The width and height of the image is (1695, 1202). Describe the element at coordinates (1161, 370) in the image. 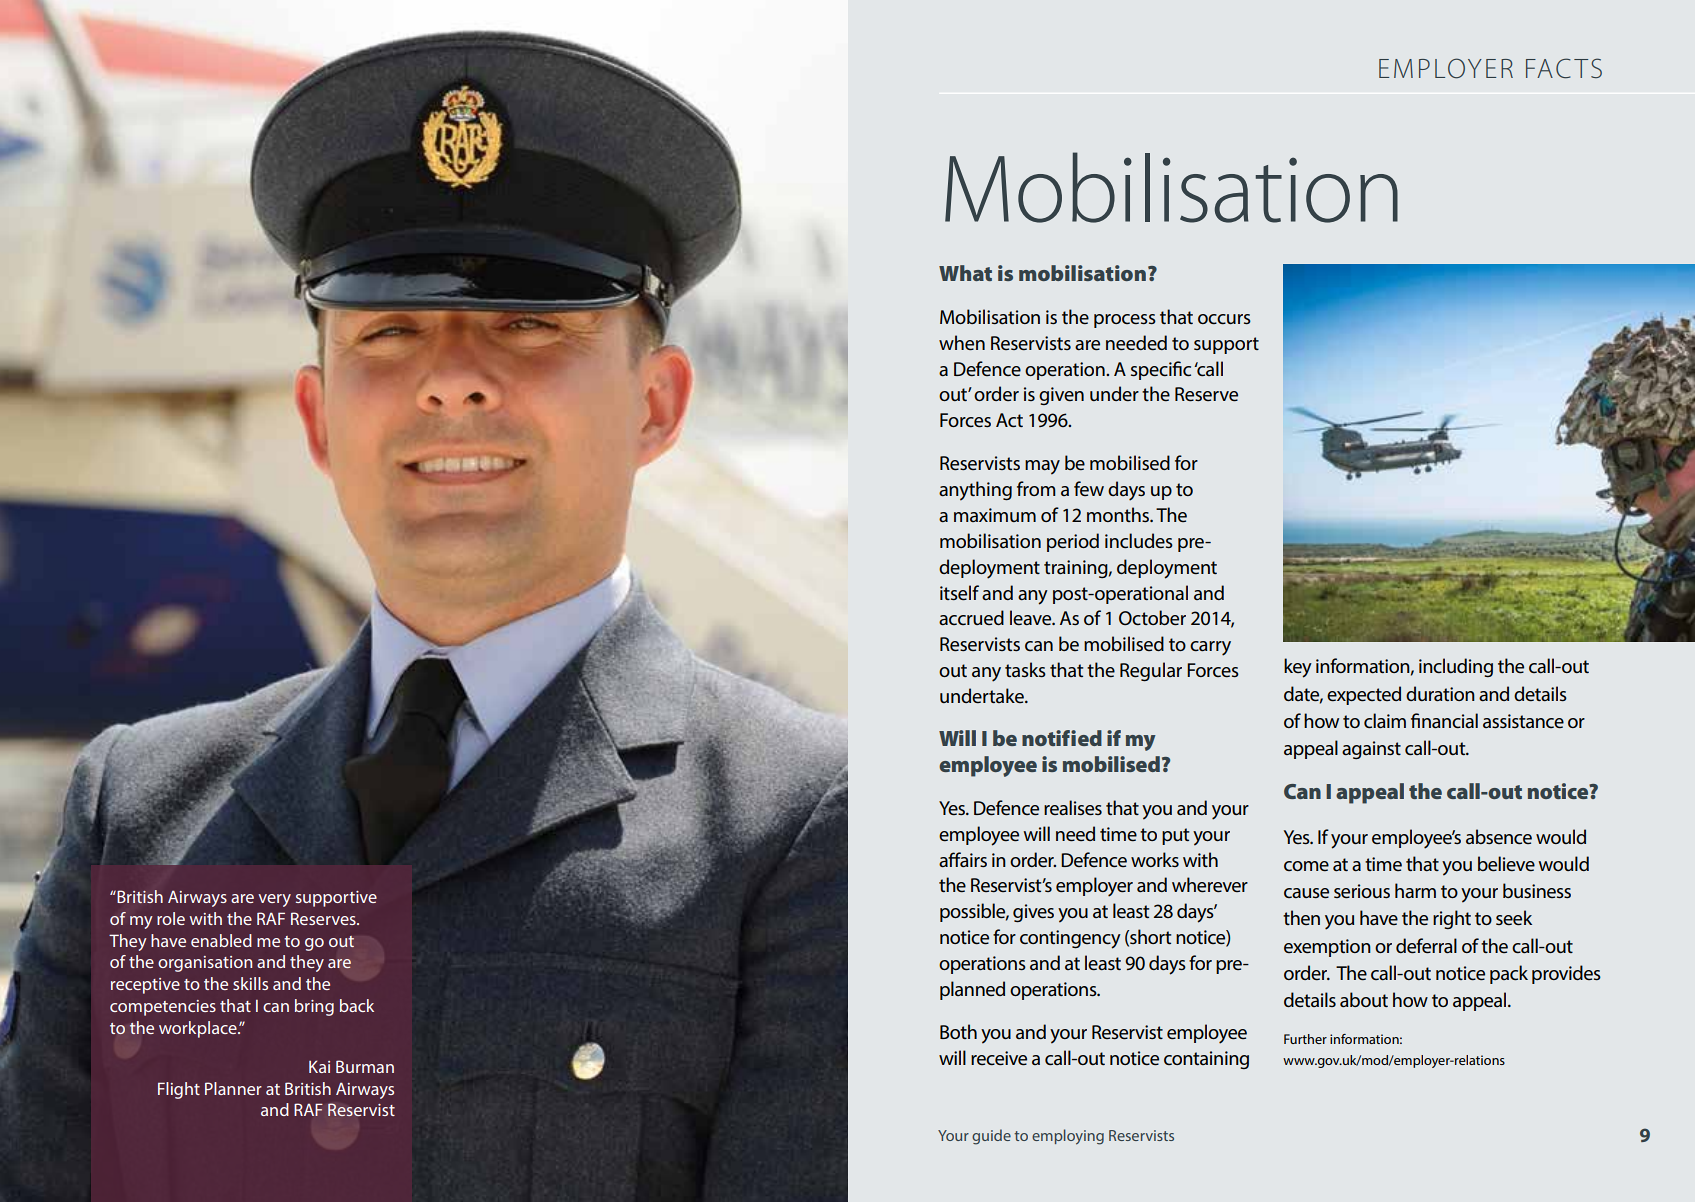

I see `specific` at that location.
